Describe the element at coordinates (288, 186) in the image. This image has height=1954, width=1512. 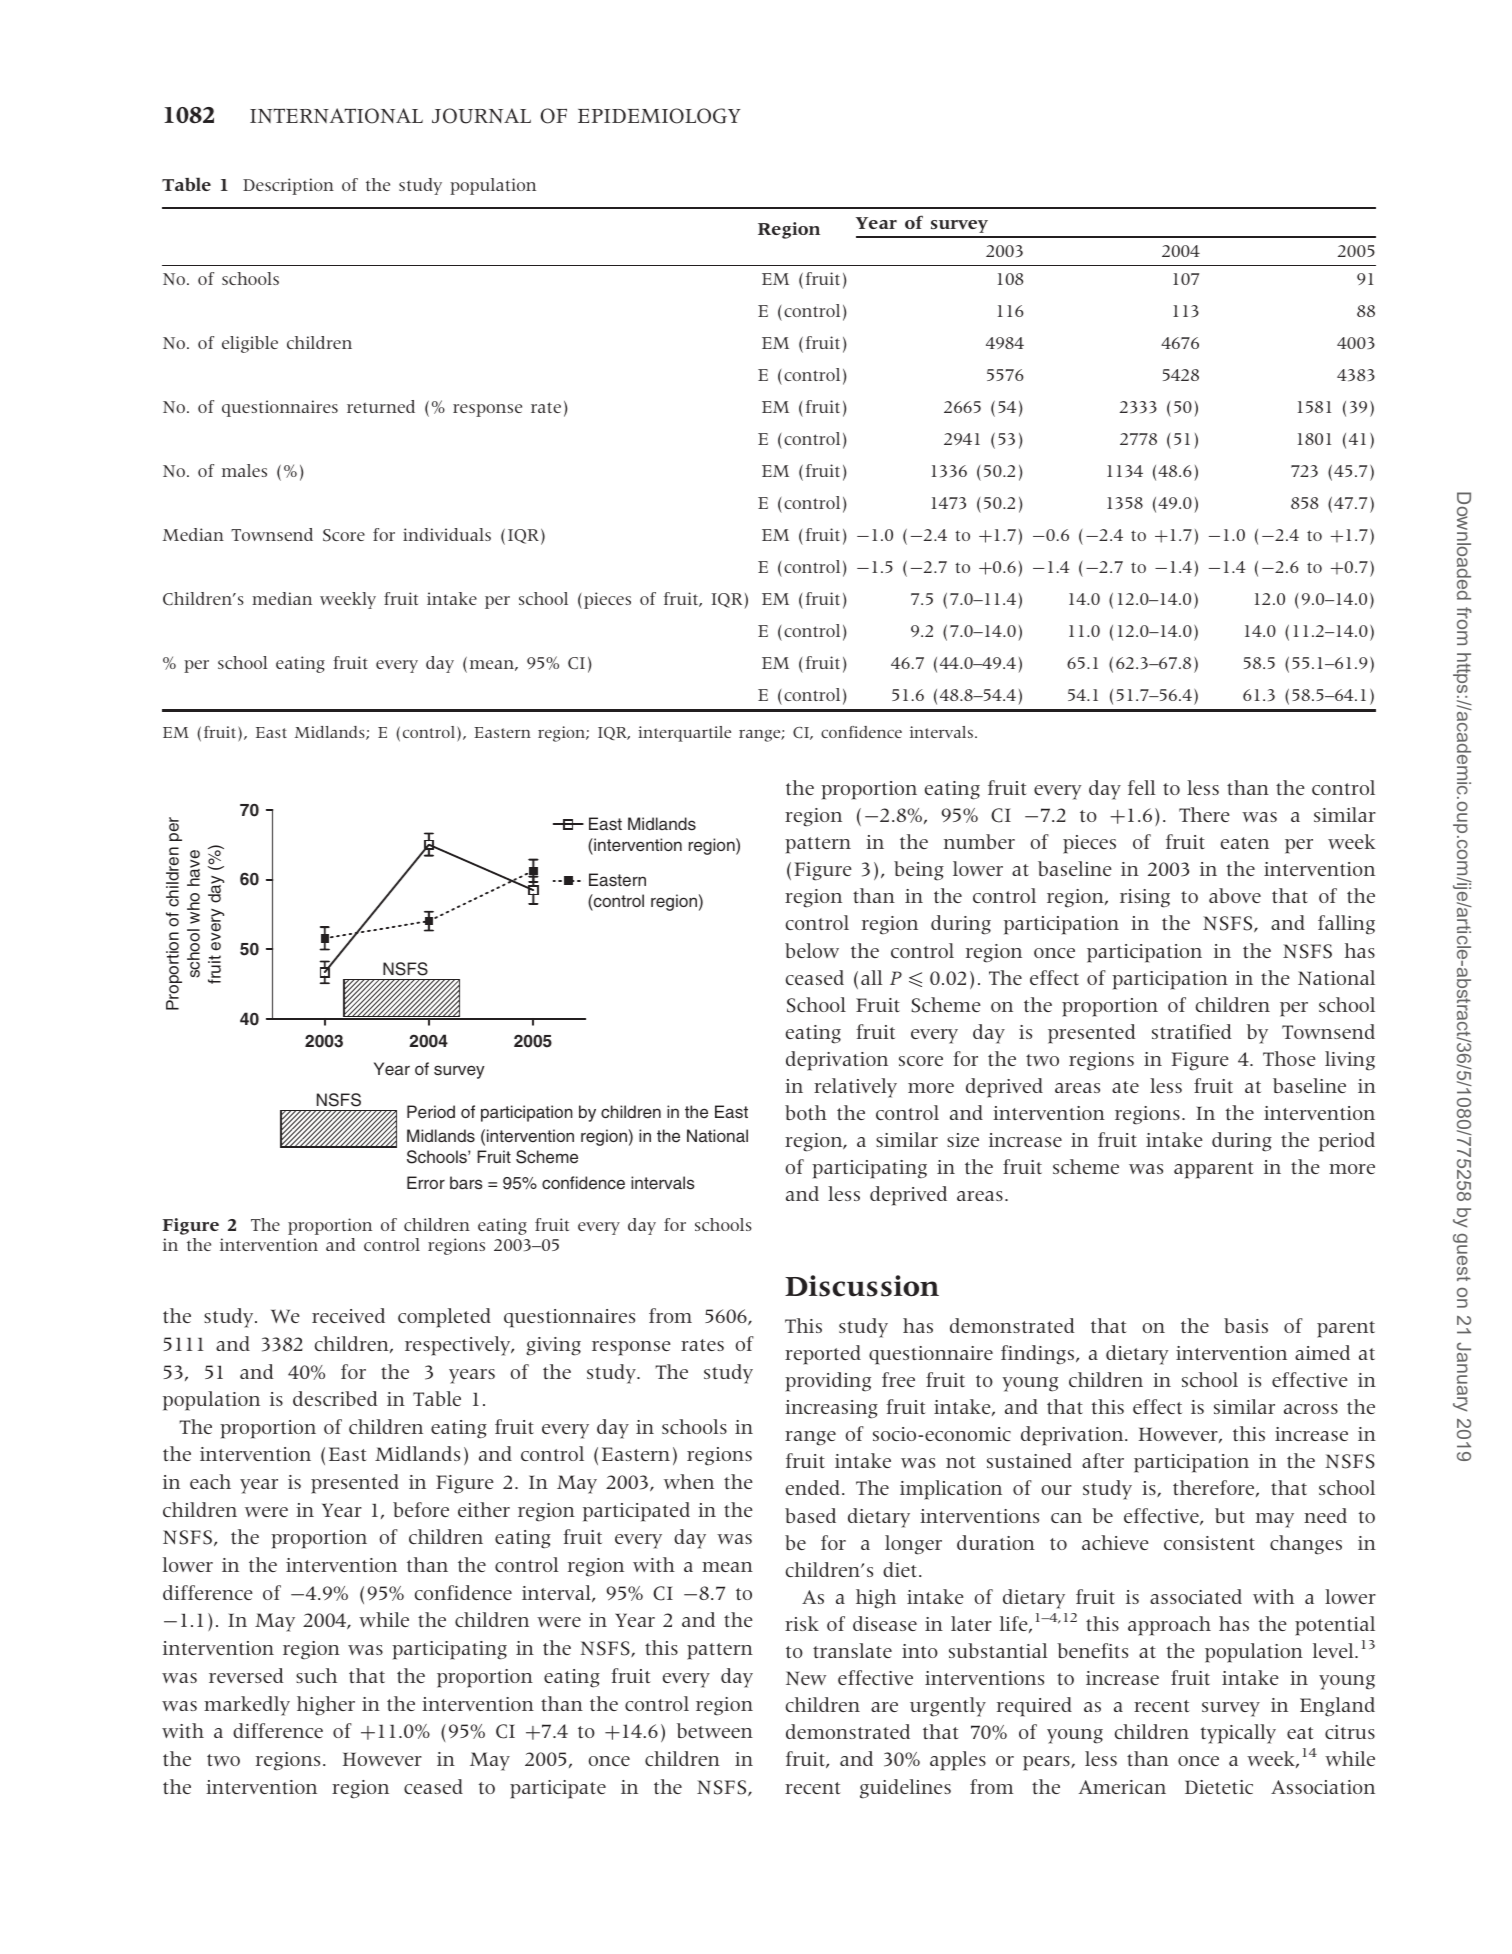
I see `Description` at that location.
